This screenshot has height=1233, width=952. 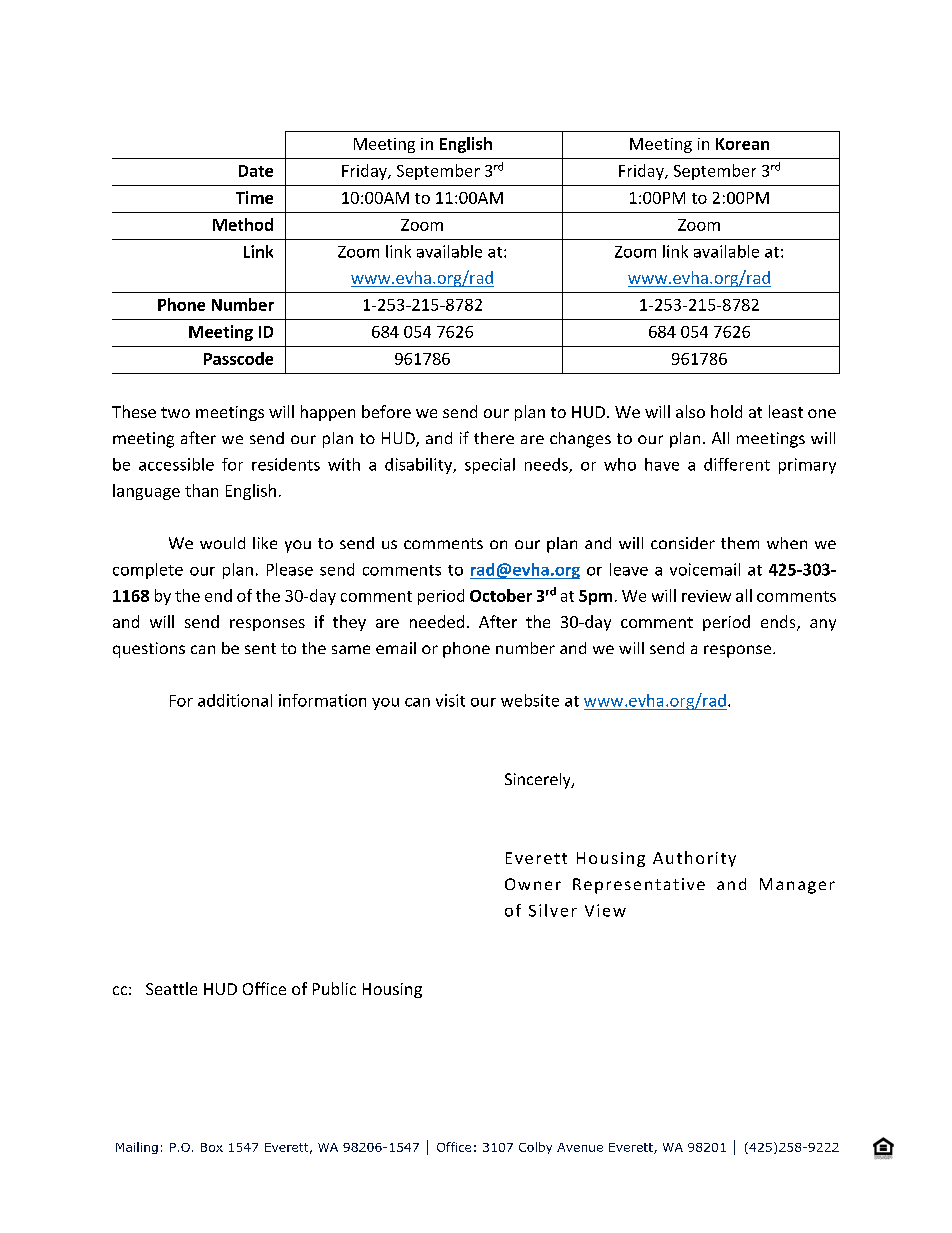 I want to click on Box, so click(x=212, y=1147).
